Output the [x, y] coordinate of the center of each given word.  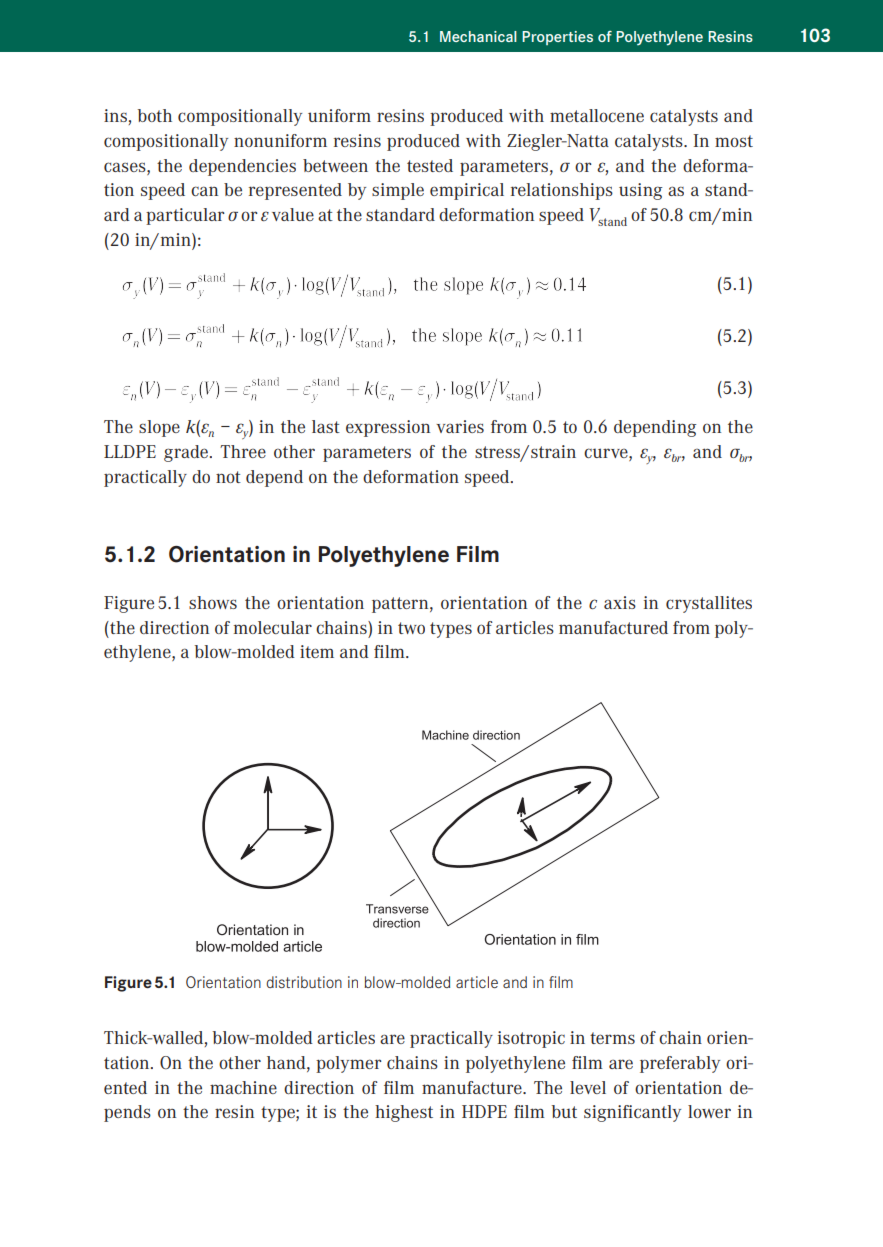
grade [186, 453]
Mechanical [478, 36]
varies [460, 426]
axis [620, 602]
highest [404, 1113]
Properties [557, 38]
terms [612, 1038]
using [641, 191]
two [411, 628]
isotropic [531, 1039]
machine [243, 1087]
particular [185, 216]
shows [213, 602]
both [155, 115]
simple [398, 191]
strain [553, 451]
